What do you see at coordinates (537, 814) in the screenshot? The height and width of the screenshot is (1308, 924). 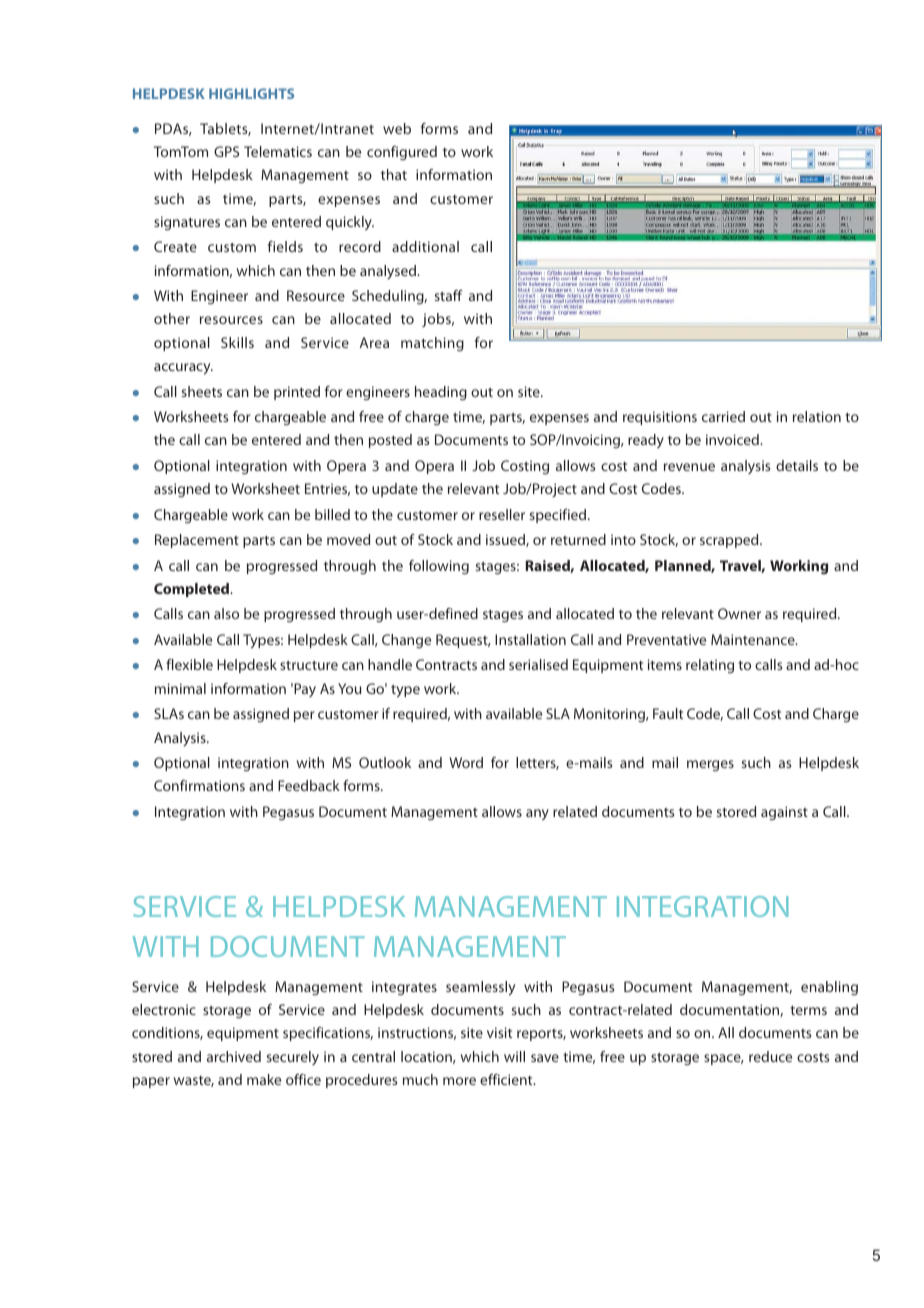 I see `any` at bounding box center [537, 814].
